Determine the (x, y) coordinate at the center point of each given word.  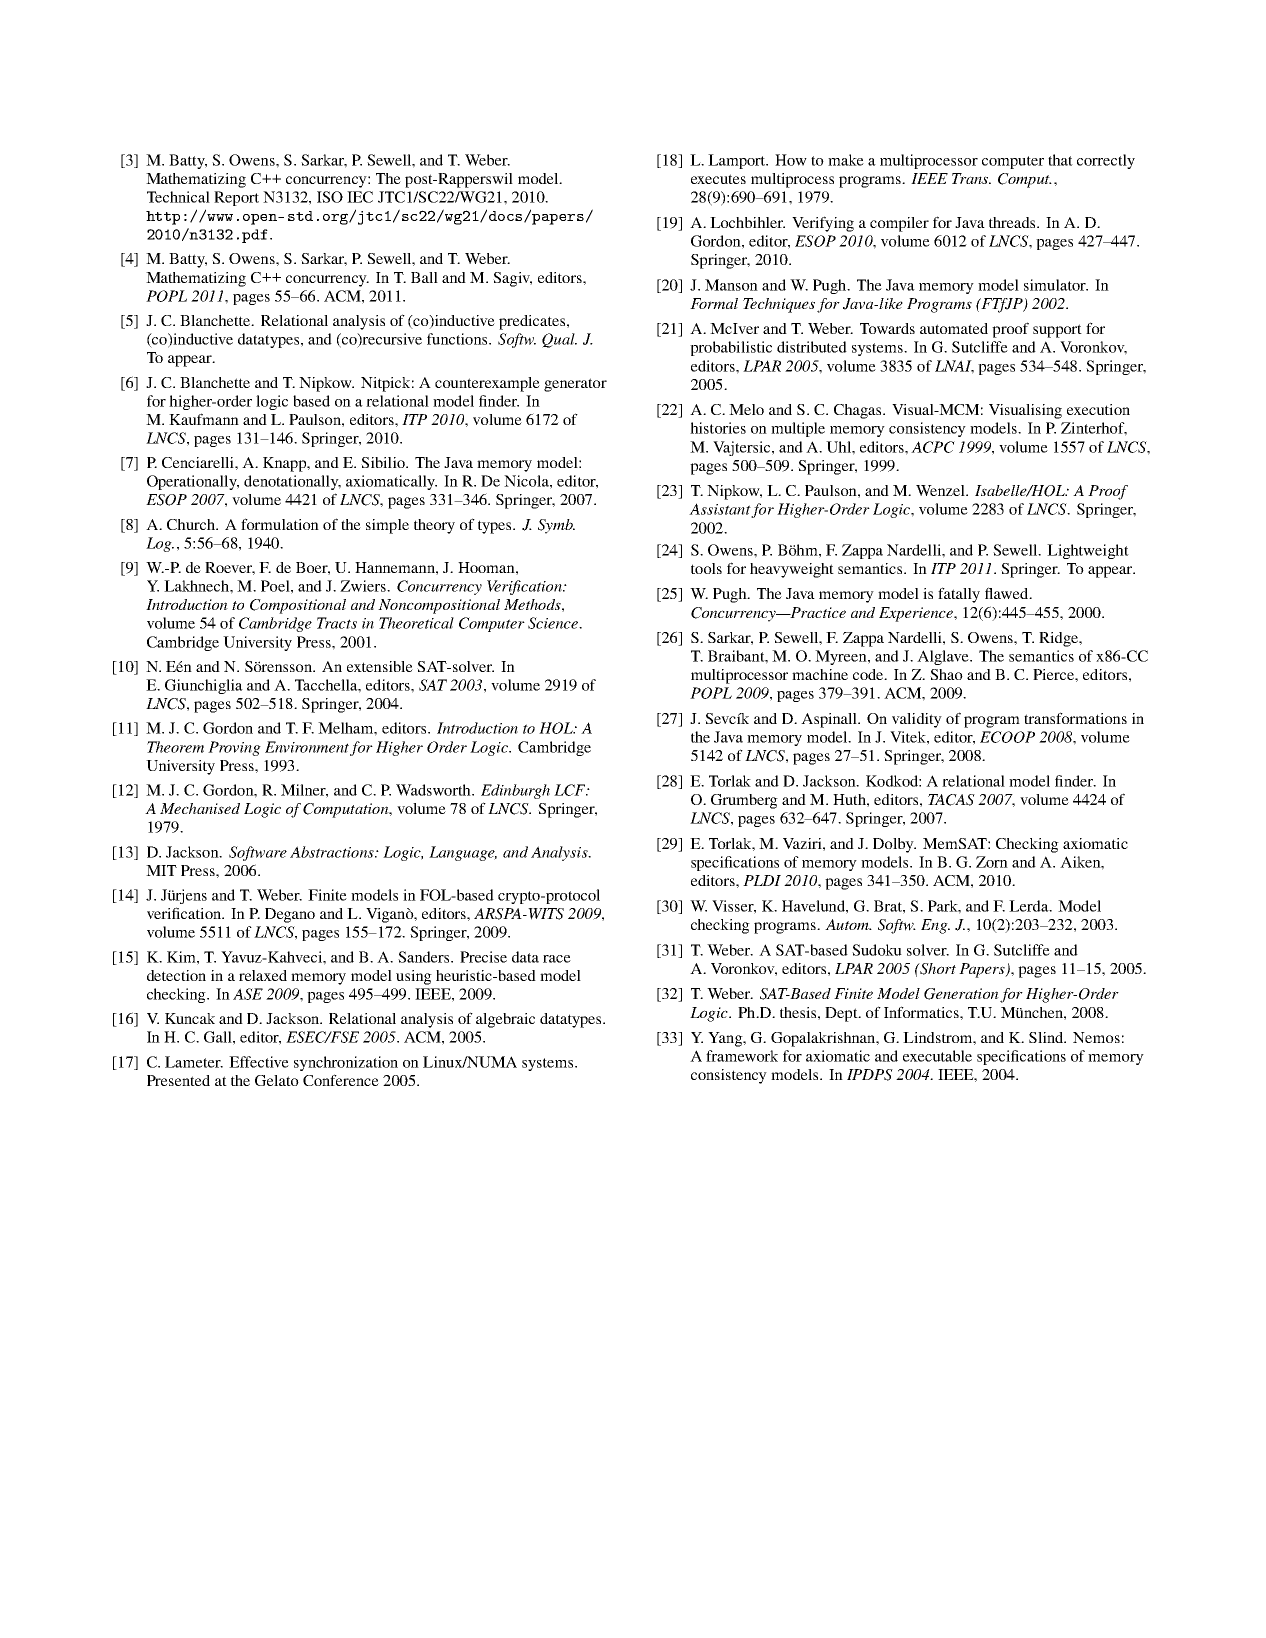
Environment (307, 747)
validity (917, 720)
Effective (259, 1062)
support (1057, 331)
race (557, 959)
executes (718, 179)
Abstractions (333, 852)
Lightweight (1088, 551)
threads (1013, 222)
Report (236, 198)
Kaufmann (204, 419)
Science (554, 623)
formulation (280, 524)
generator (575, 385)
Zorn (992, 862)
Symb (556, 526)
